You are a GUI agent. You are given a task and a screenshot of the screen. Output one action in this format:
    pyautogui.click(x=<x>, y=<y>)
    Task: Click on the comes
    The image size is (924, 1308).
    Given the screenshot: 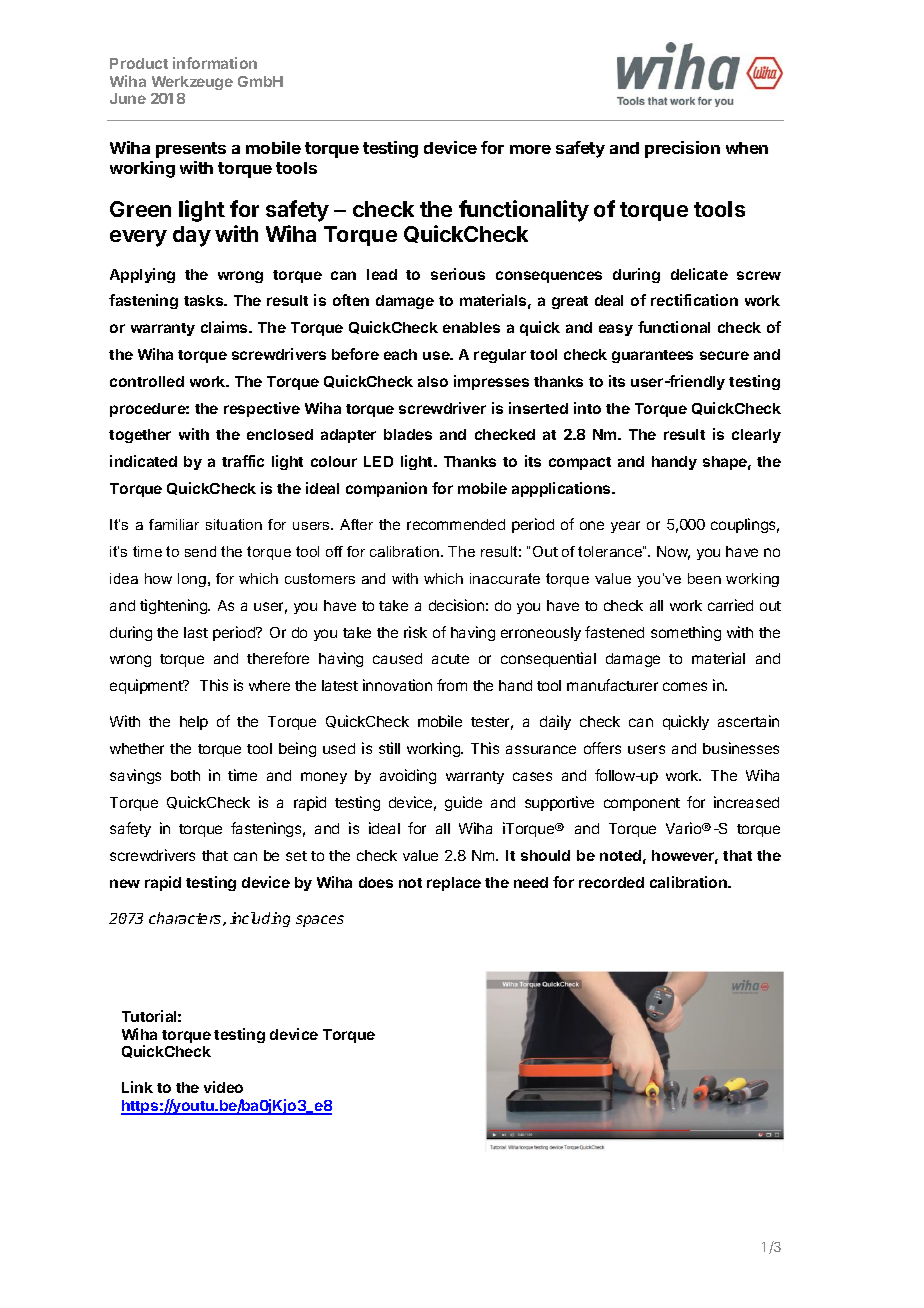 What is the action you would take?
    pyautogui.click(x=685, y=686)
